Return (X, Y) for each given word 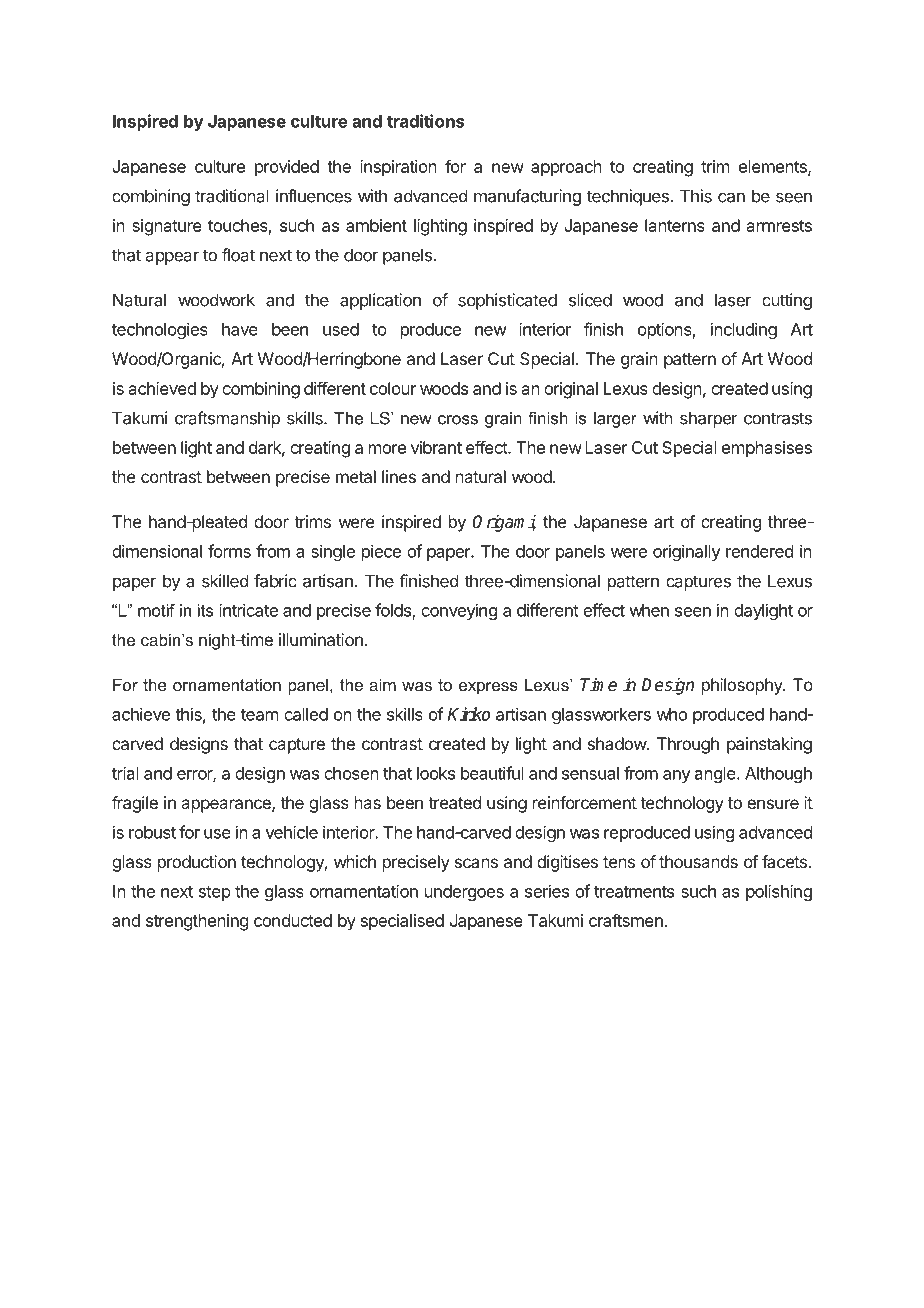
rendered (759, 551)
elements (774, 167)
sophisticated (507, 301)
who (672, 714)
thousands (698, 861)
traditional (232, 196)
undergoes (464, 893)
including (744, 330)
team (259, 715)
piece (381, 552)
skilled (225, 581)
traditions (425, 121)
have (240, 329)
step (215, 893)
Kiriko (469, 714)
